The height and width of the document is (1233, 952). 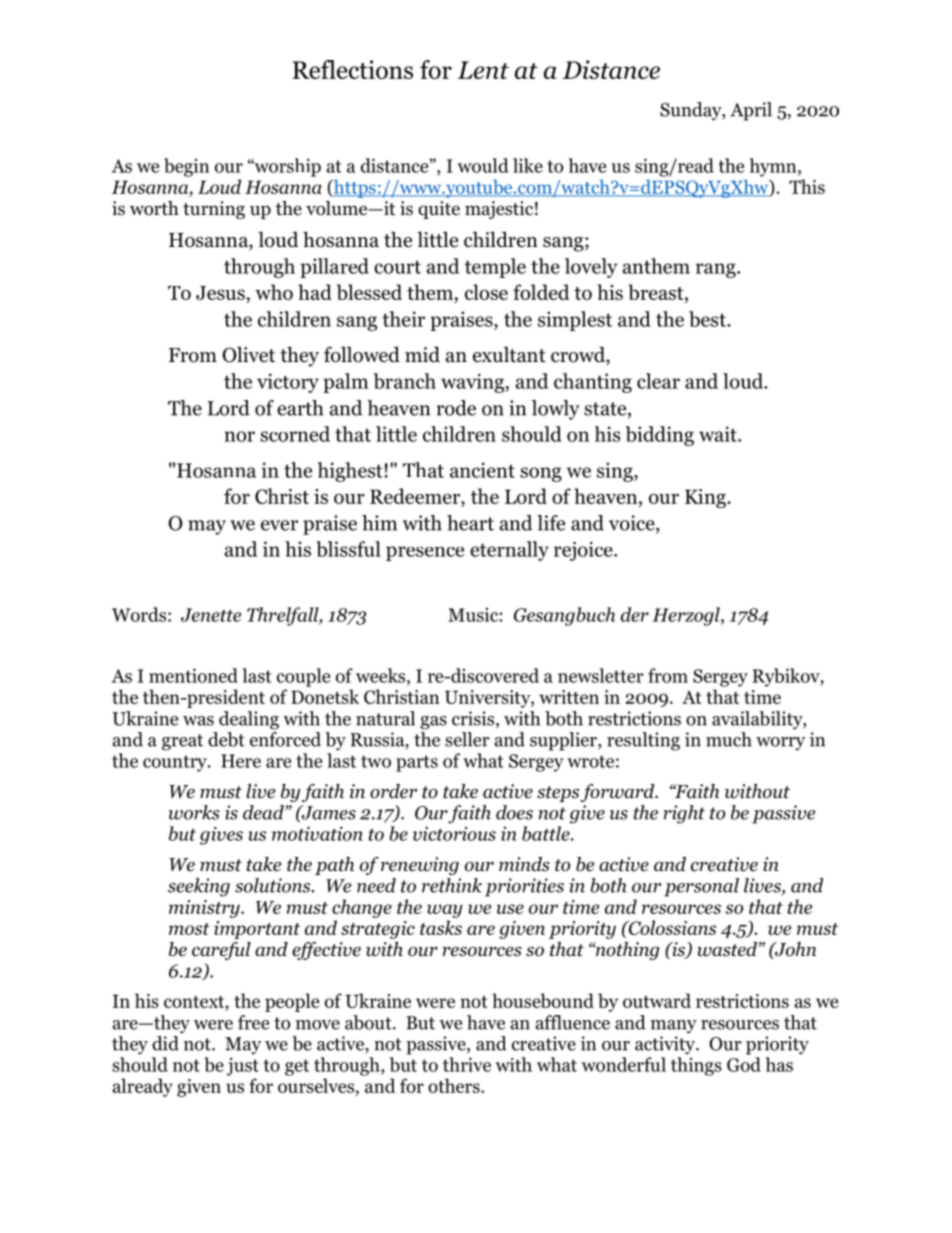 What do you see at coordinates (751, 111) in the document?
I see `April` at bounding box center [751, 111].
